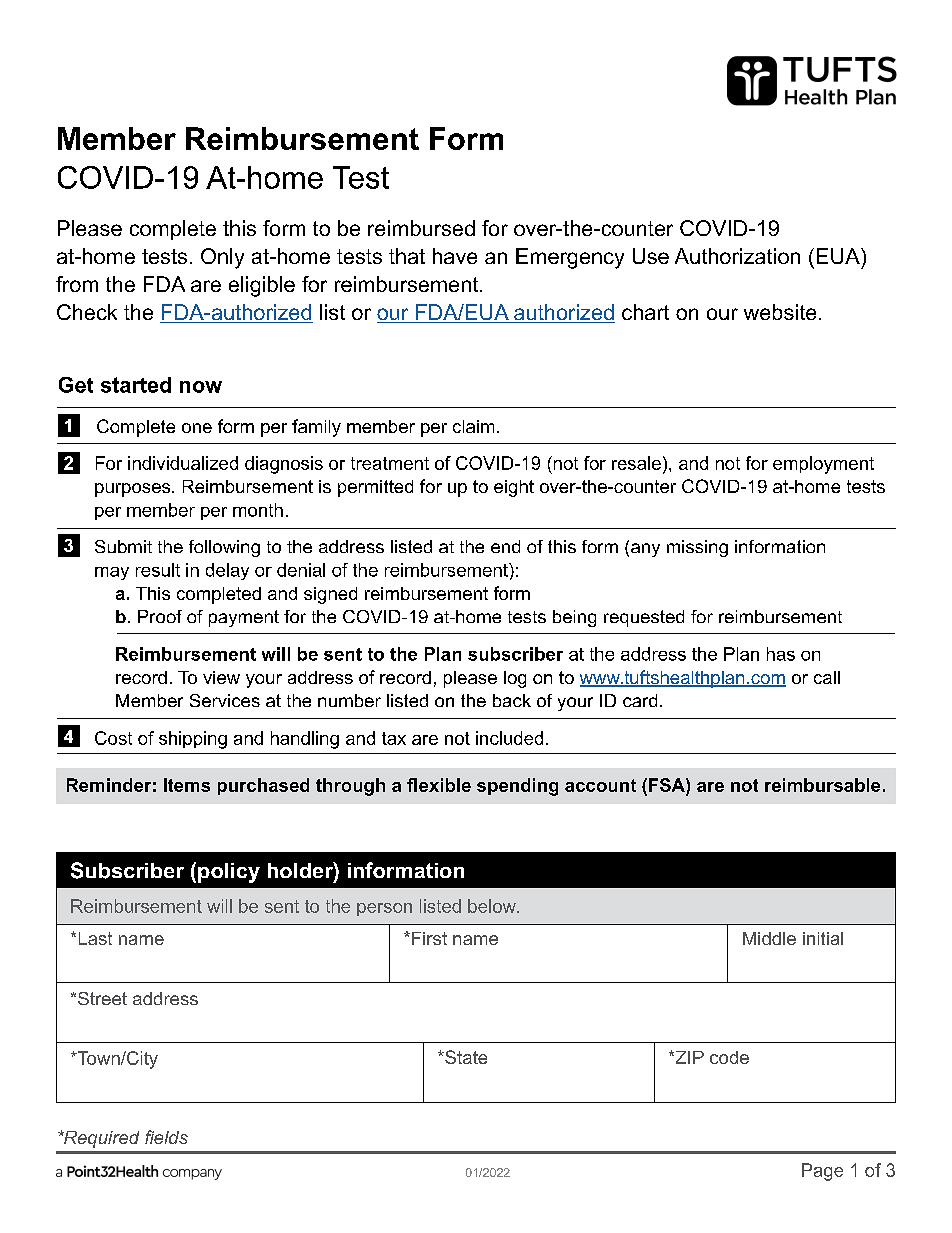 The width and height of the document is (952, 1233). I want to click on Middle, so click(769, 938).
